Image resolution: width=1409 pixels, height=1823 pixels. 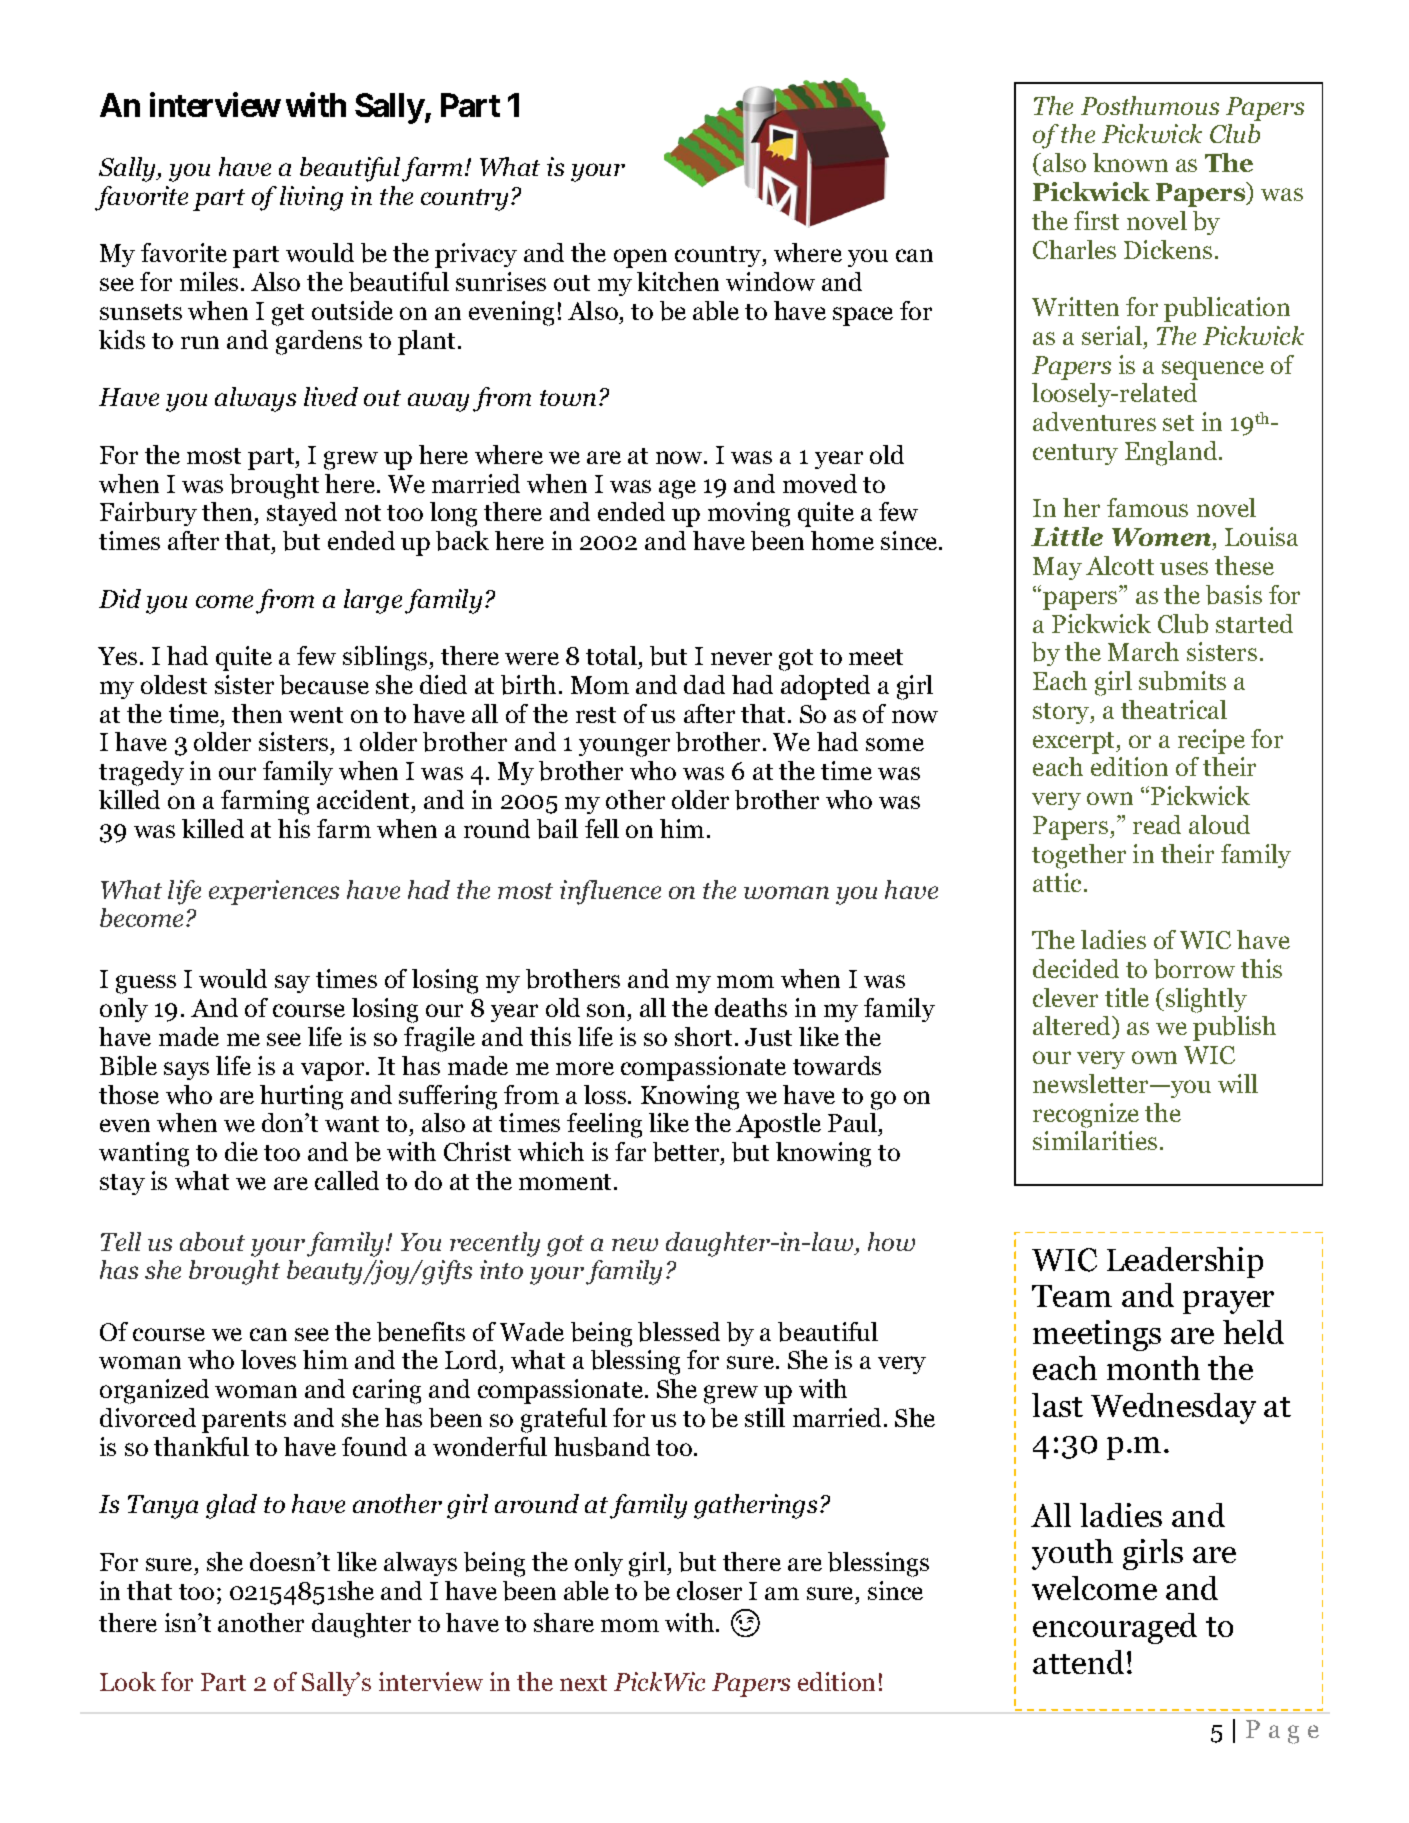 What do you see at coordinates (128, 1681) in the screenshot?
I see `Look` at bounding box center [128, 1681].
